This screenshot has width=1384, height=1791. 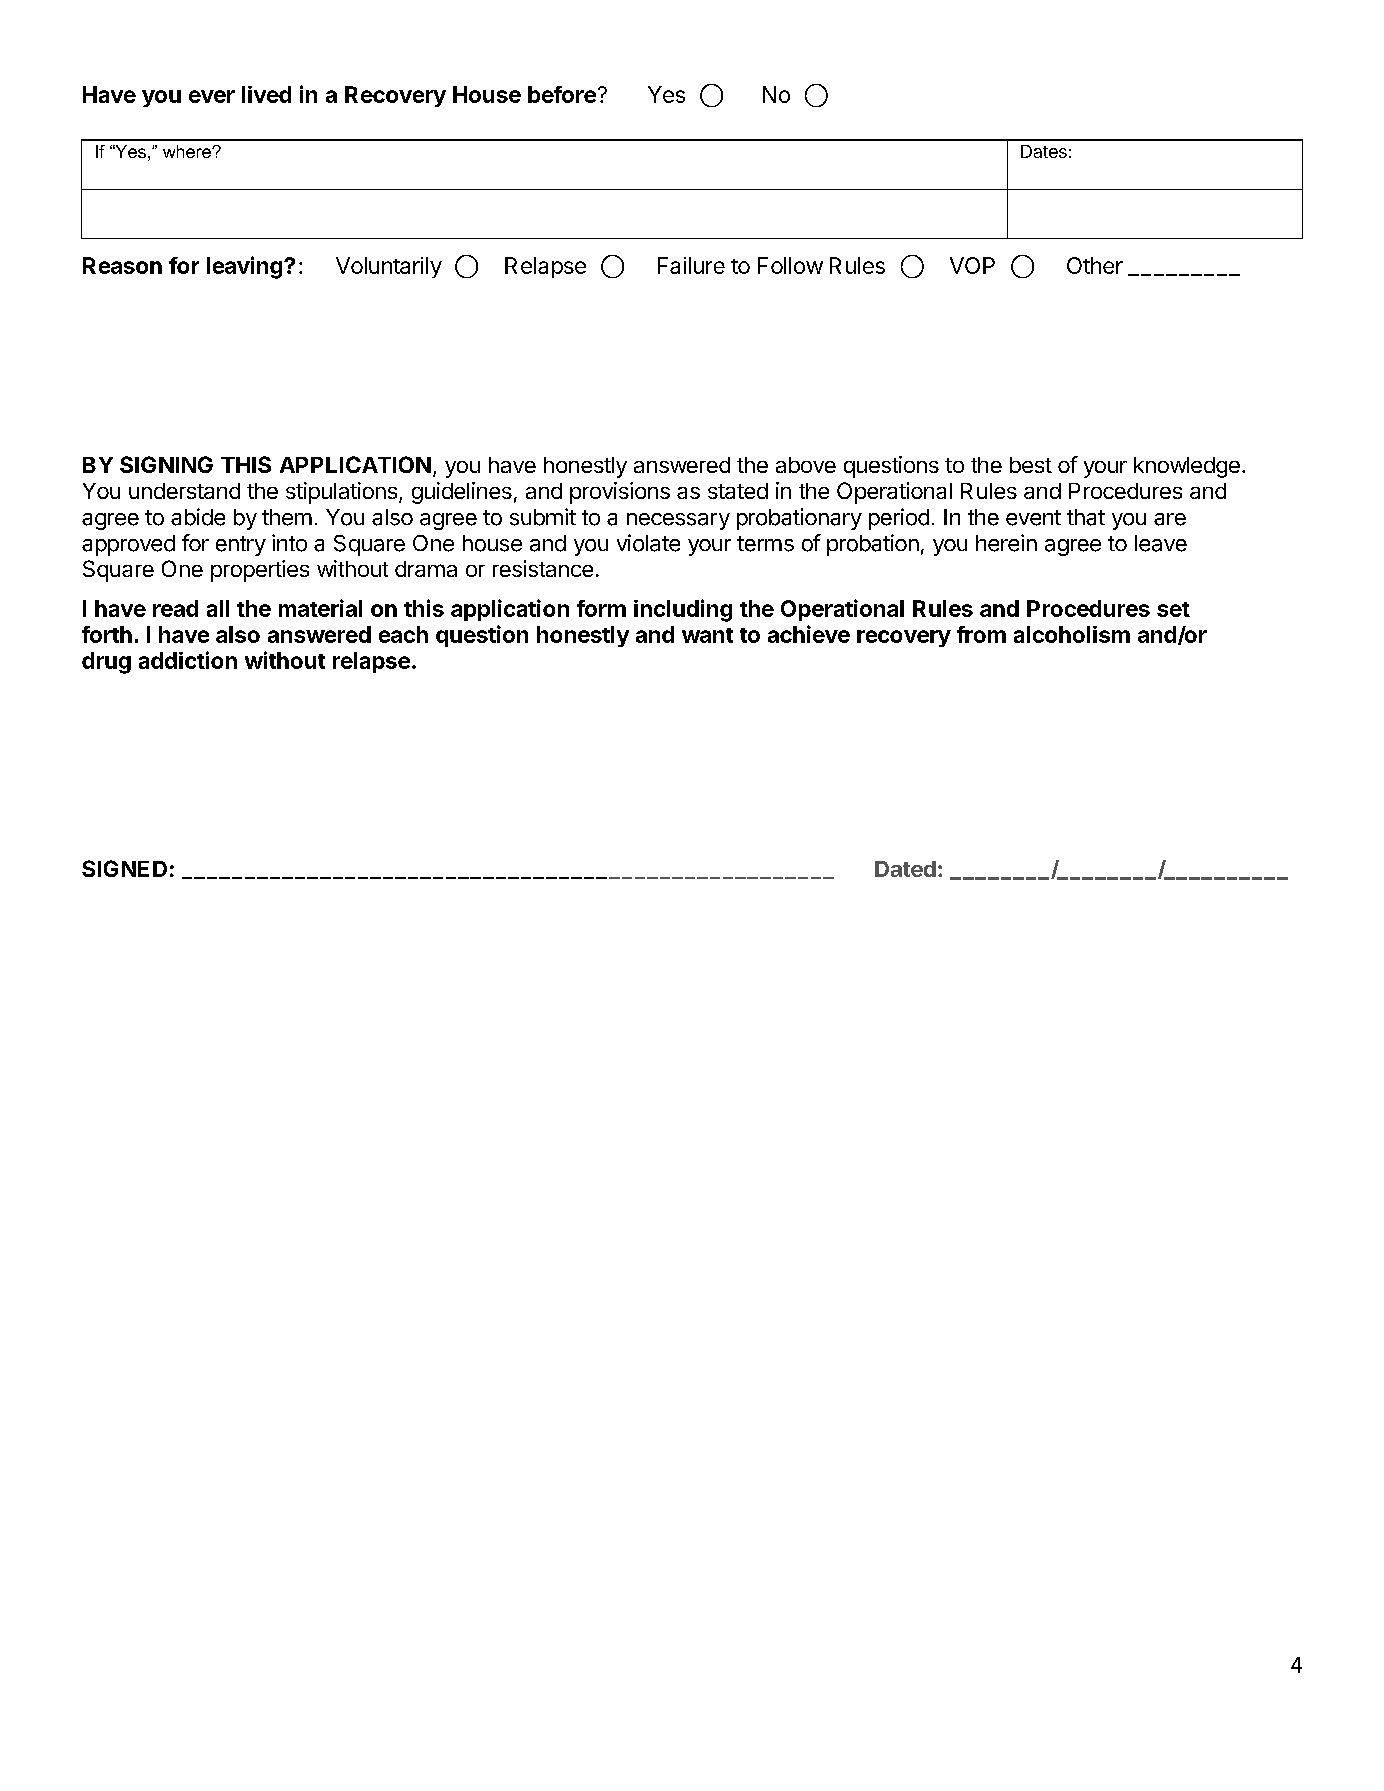 What do you see at coordinates (244, 267) in the screenshot?
I see `leaving` at bounding box center [244, 267].
